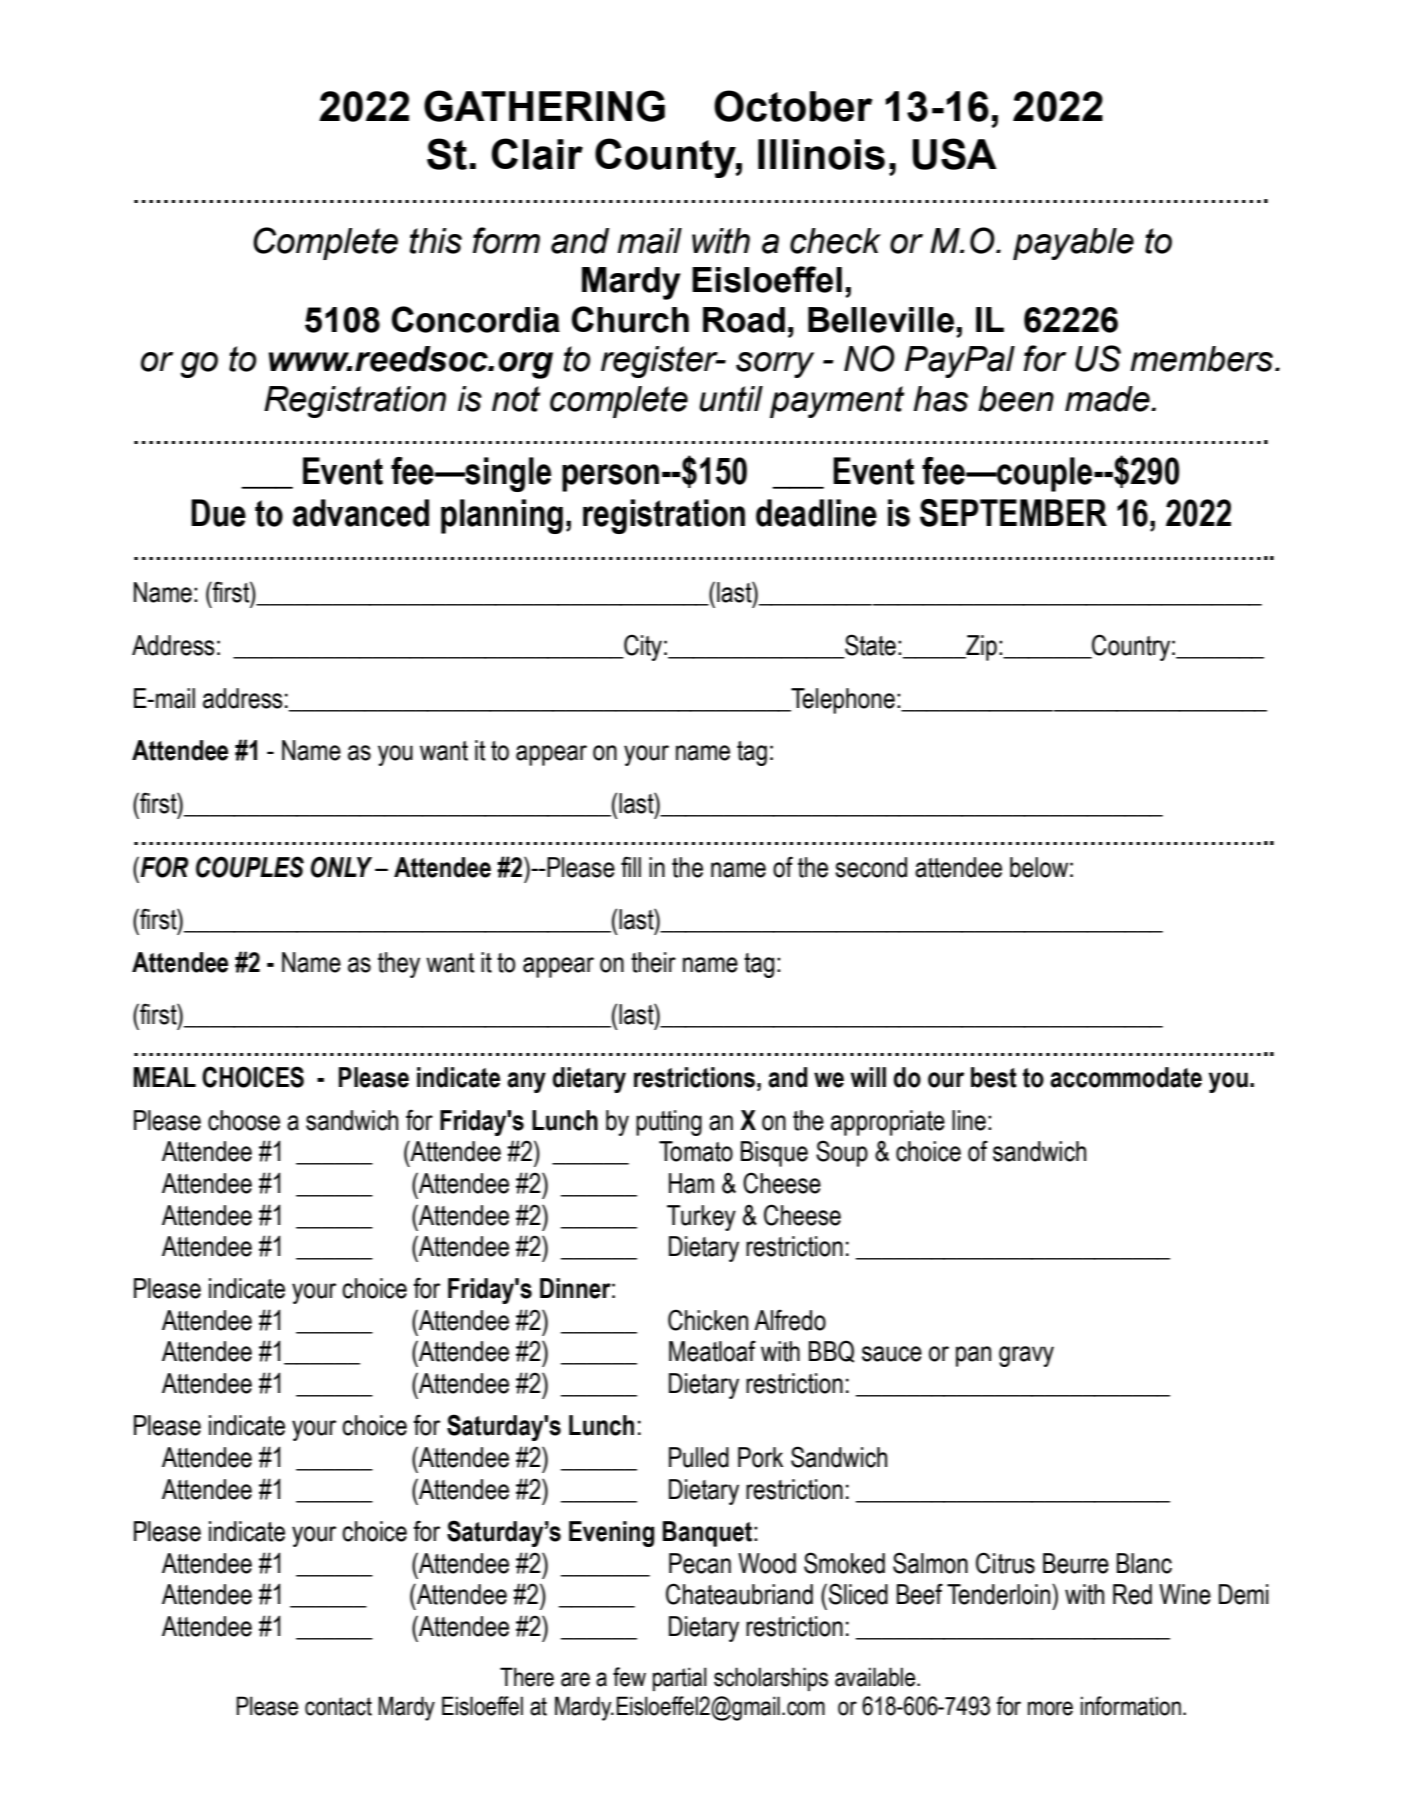 This image has height=1819, width=1406. What do you see at coordinates (436, 241) in the image?
I see `this` at bounding box center [436, 241].
